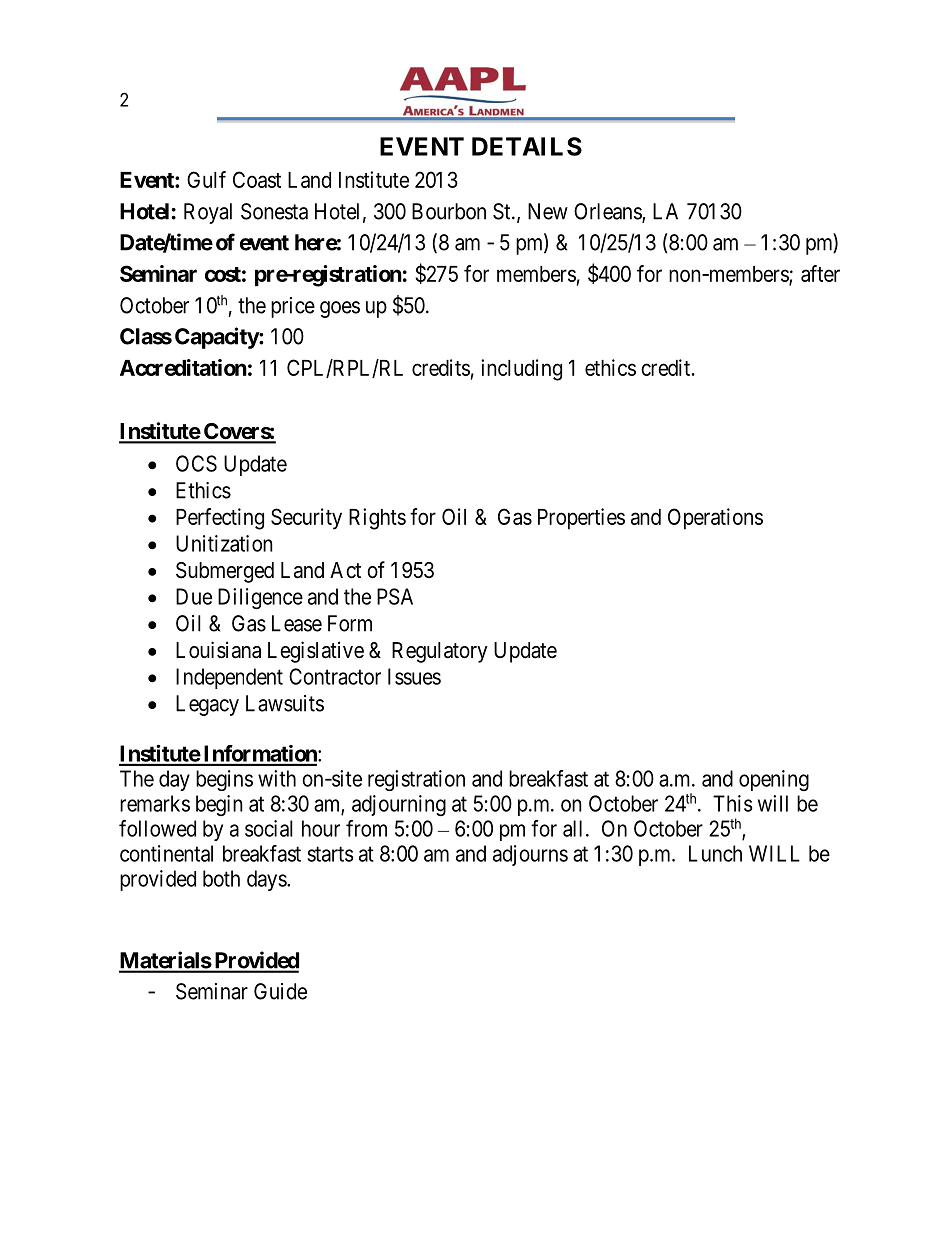 The image size is (952, 1233). Describe the element at coordinates (581, 519) in the page. I see `Properties` at that location.
